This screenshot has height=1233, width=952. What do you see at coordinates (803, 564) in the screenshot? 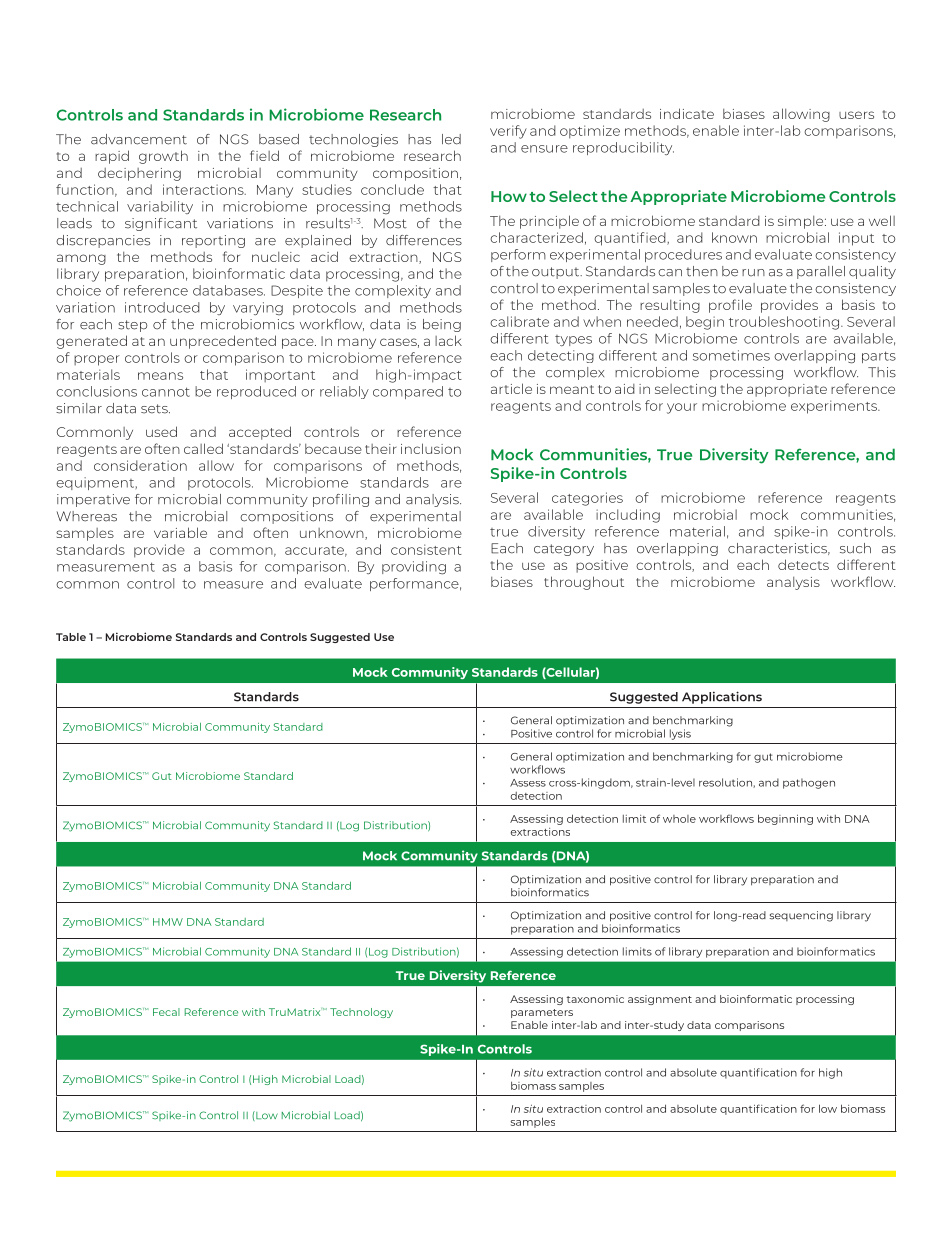
I see `detects` at bounding box center [803, 564].
